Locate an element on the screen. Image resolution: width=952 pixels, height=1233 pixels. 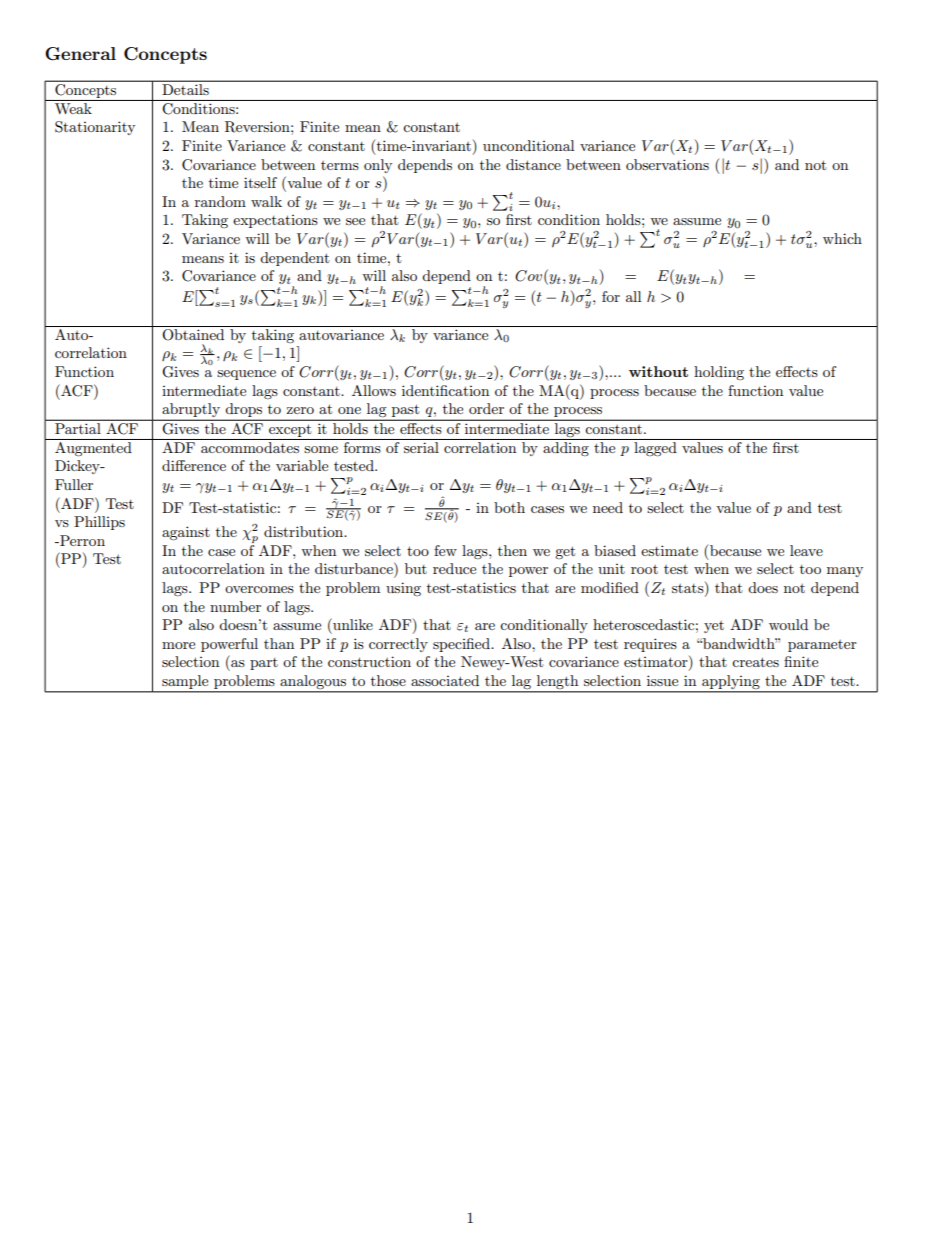
holding is located at coordinates (719, 373).
